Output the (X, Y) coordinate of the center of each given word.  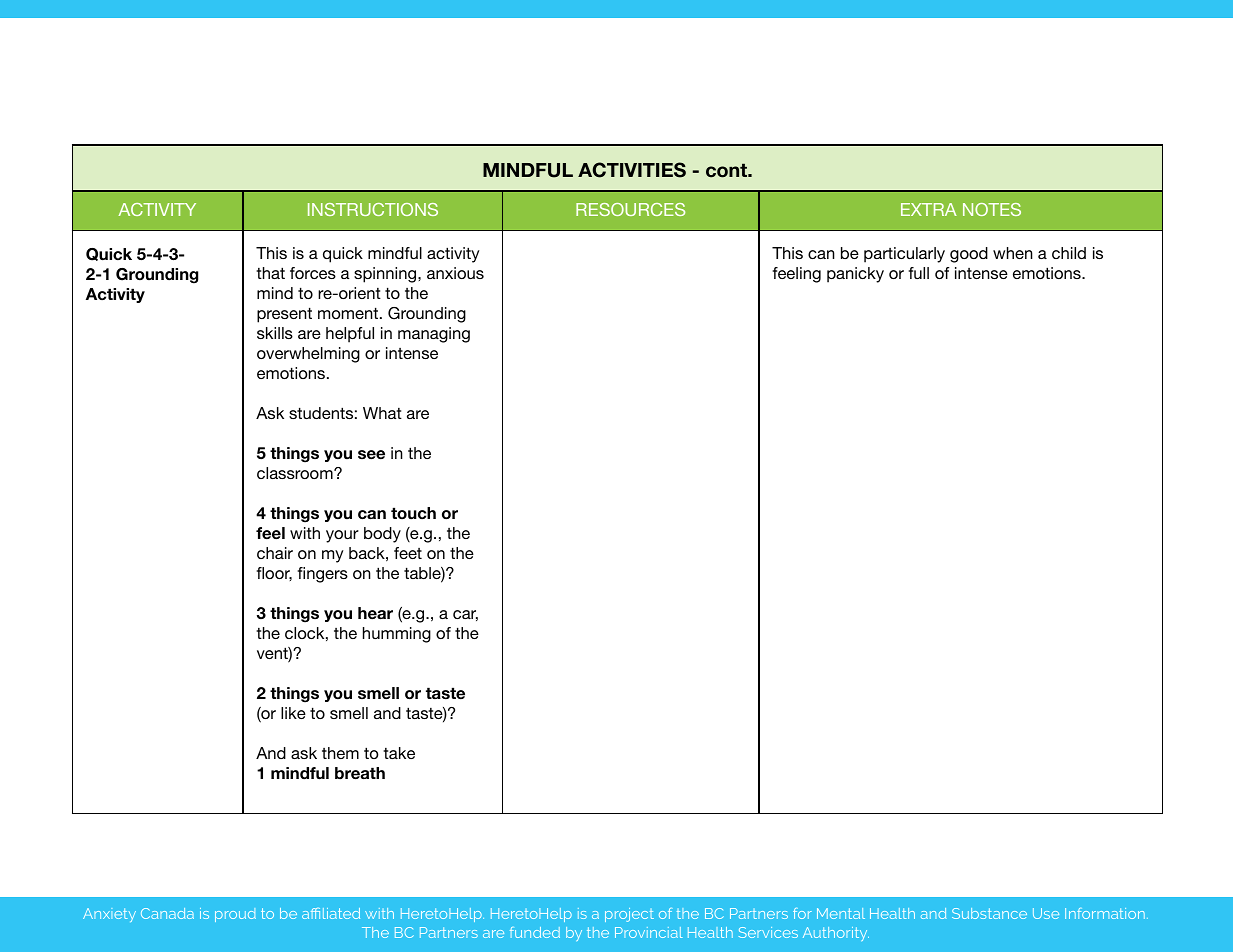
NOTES (992, 209)
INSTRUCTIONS (373, 209)
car (465, 615)
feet (408, 553)
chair (275, 553)
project (629, 915)
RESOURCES (630, 209)
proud (235, 915)
